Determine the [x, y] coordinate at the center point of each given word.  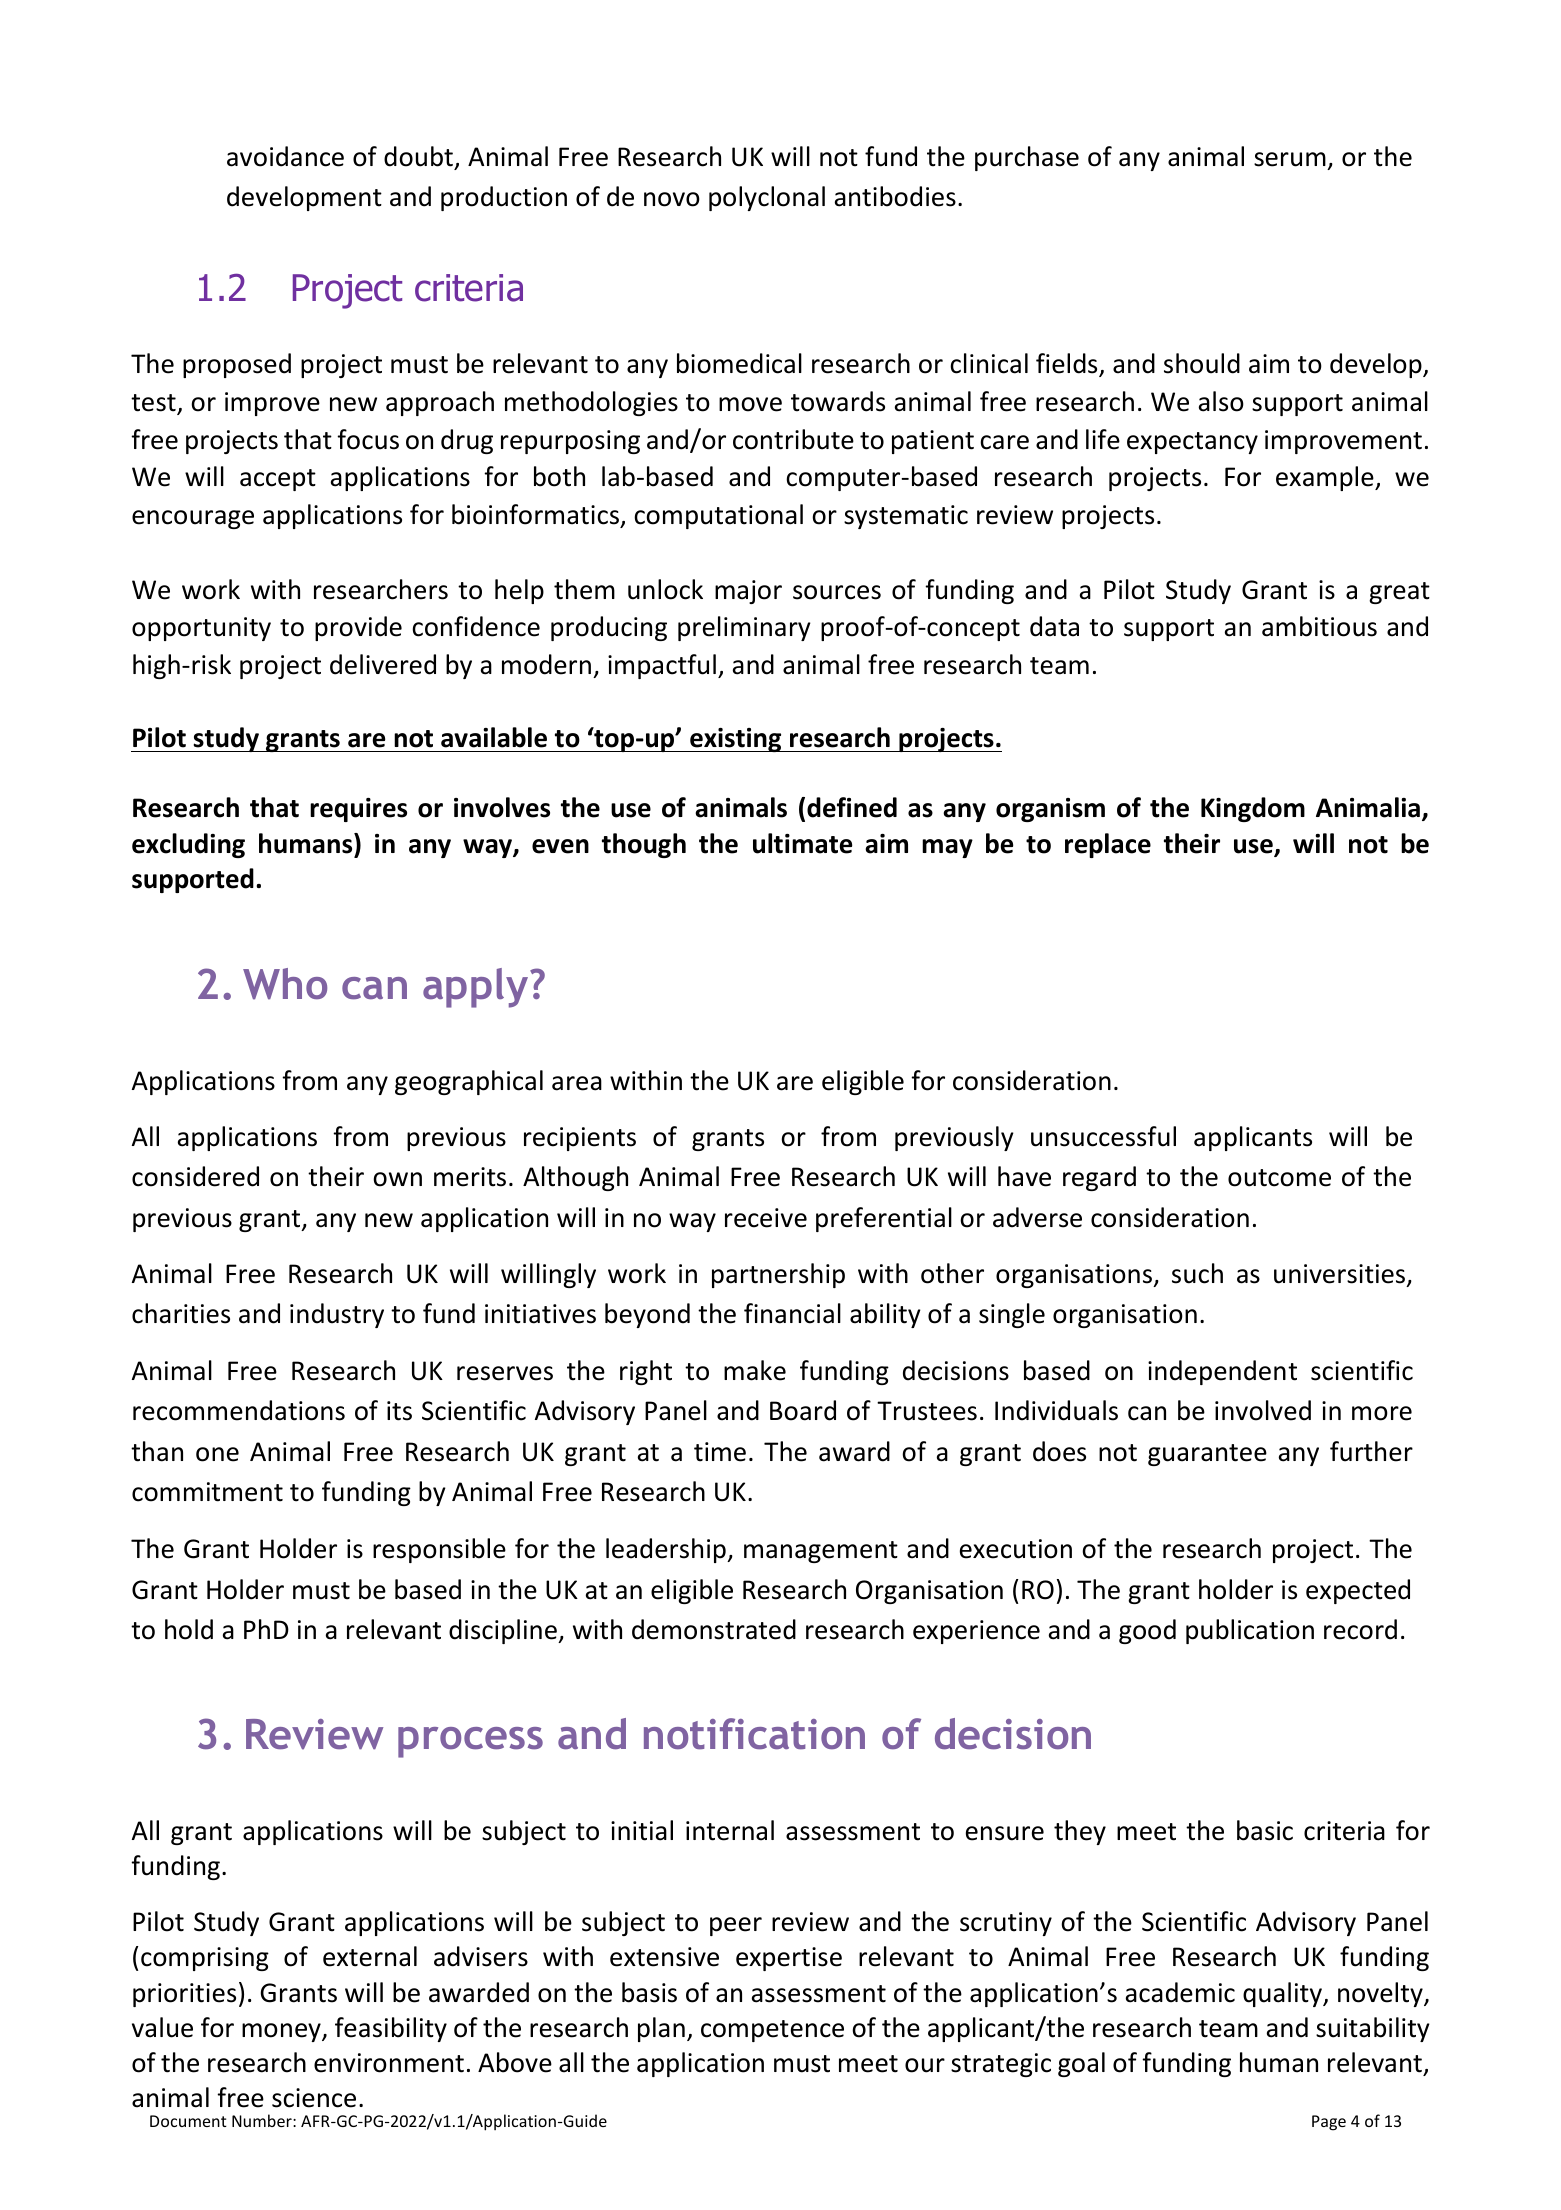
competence [772, 2031]
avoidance [285, 156]
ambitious [1319, 626]
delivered [383, 664]
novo [672, 199]
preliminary [744, 628]
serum [1290, 159]
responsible [439, 1550]
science [314, 2098]
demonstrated [714, 1629]
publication [1250, 1631]
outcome [1279, 1178]
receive [766, 1218]
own [397, 1179]
